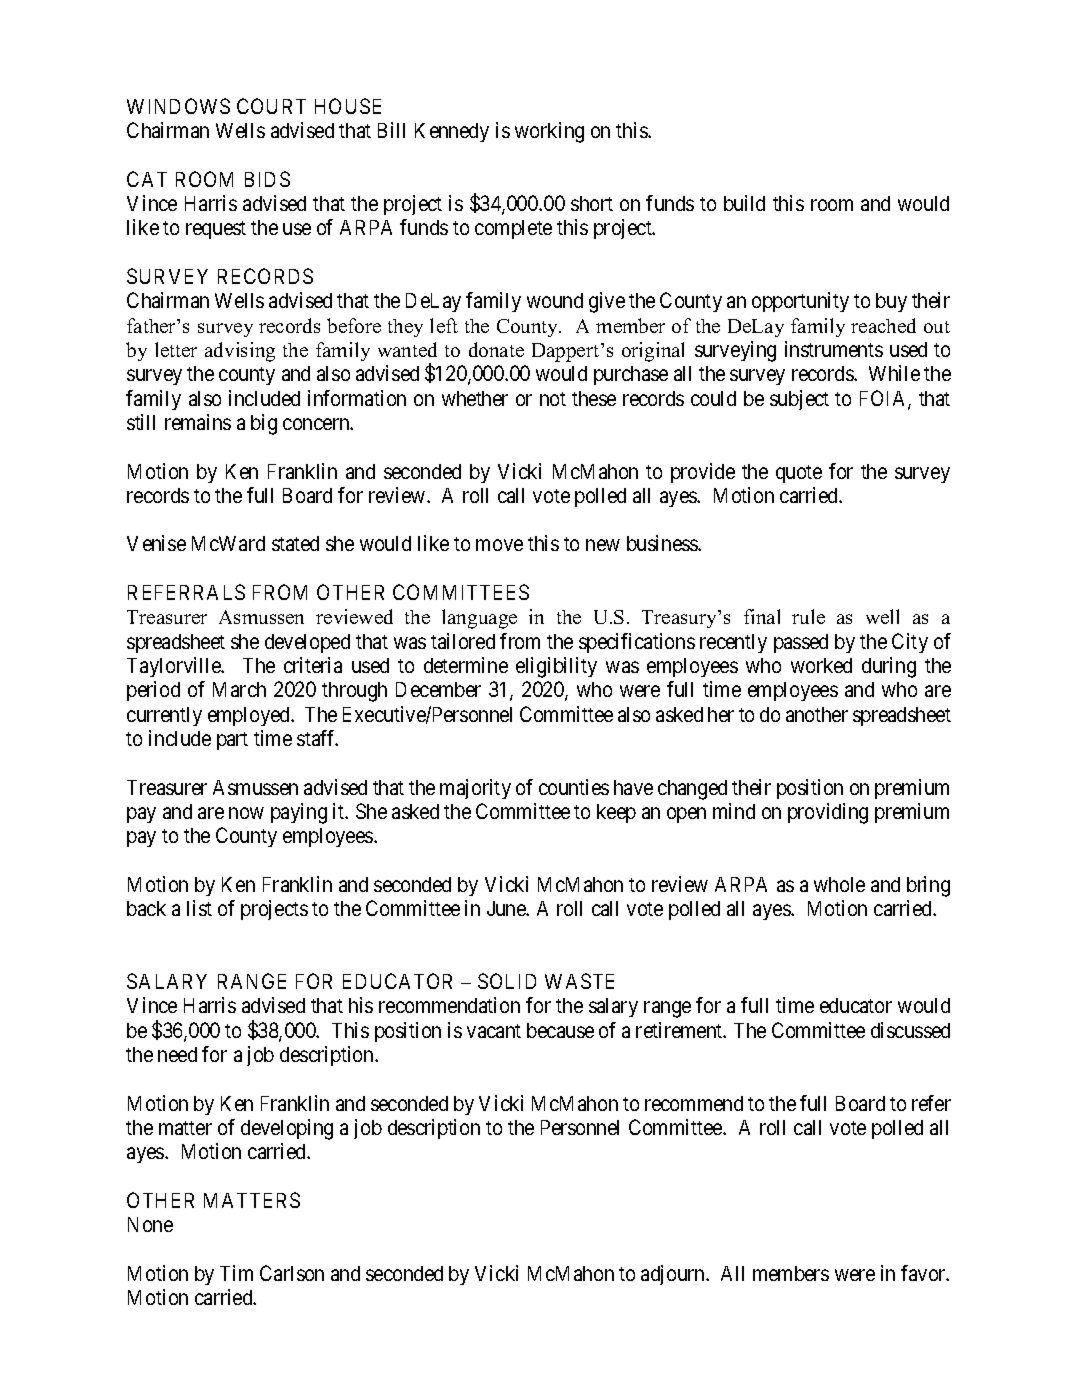 The image size is (1078, 1395). I want to click on working, so click(549, 132).
